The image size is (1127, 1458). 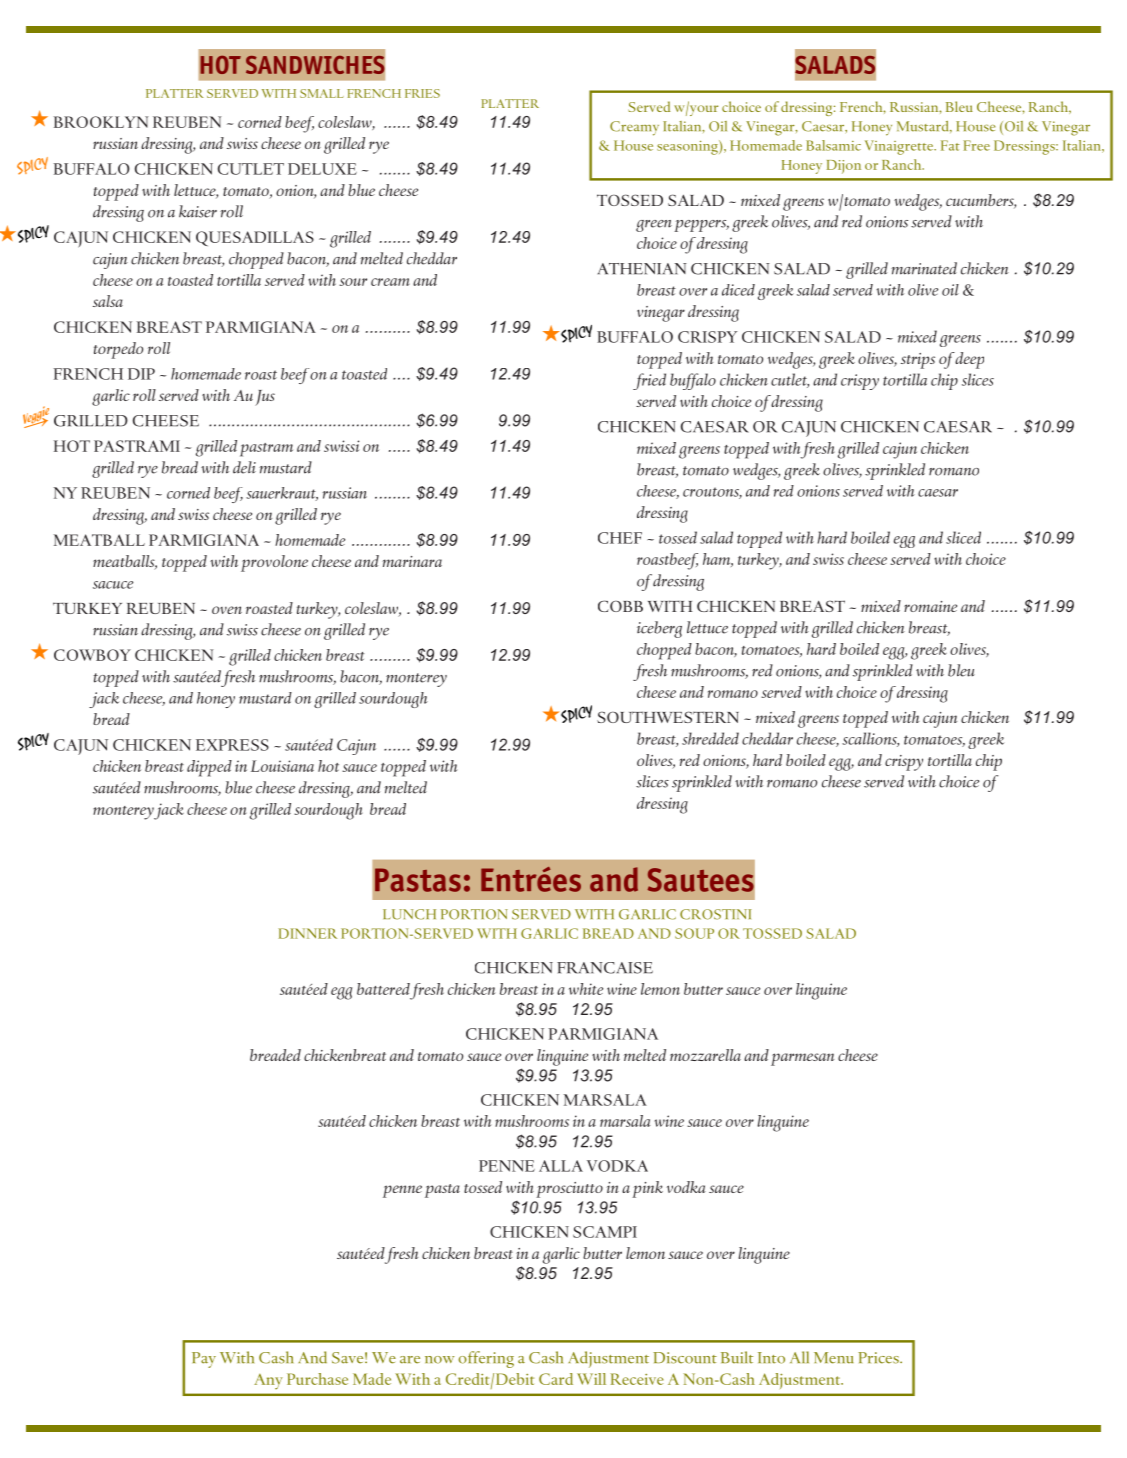 I want to click on FRANCAISE, so click(x=605, y=968).
